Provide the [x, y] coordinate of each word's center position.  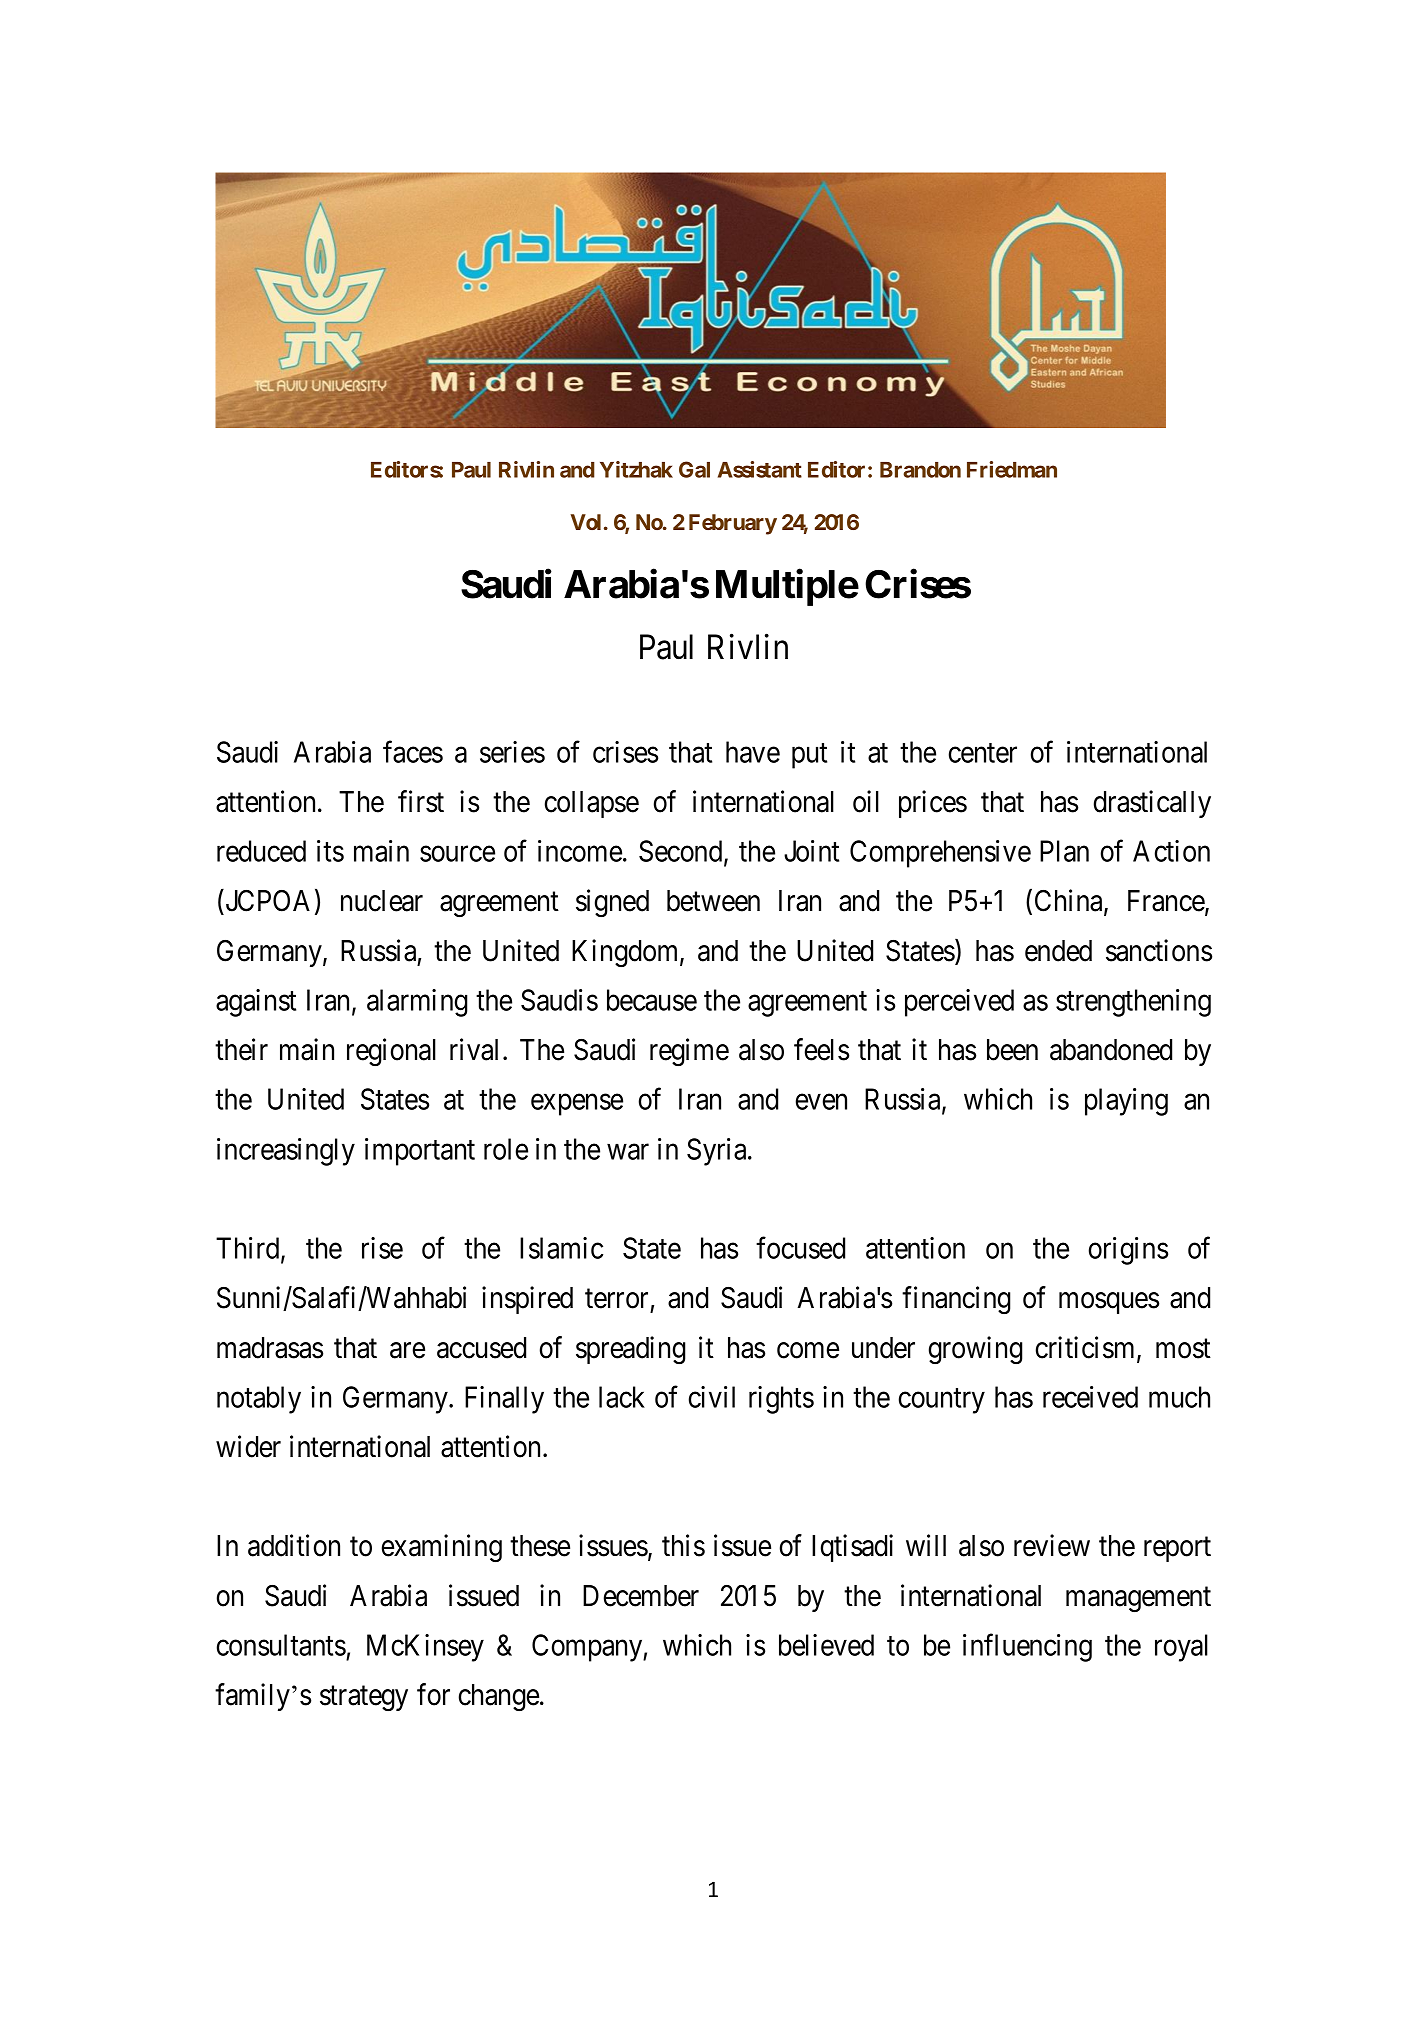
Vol [585, 522]
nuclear [382, 901]
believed [826, 1645]
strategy [364, 1698]
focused [800, 1248]
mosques [1109, 1303]
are [407, 1350]
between [713, 901]
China [1070, 901]
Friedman [1012, 469]
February [733, 524]
